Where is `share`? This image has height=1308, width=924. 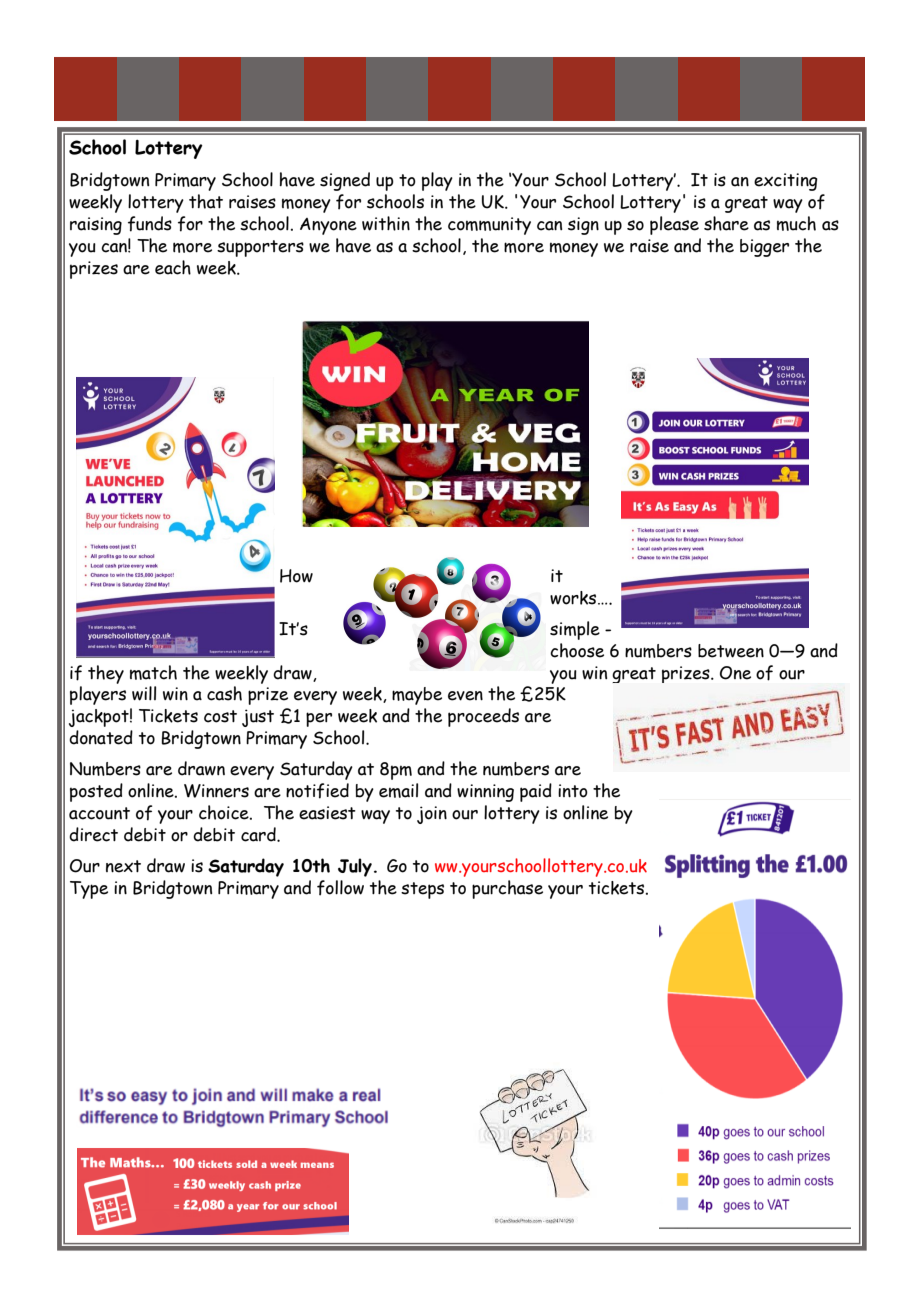 share is located at coordinates (726, 223).
